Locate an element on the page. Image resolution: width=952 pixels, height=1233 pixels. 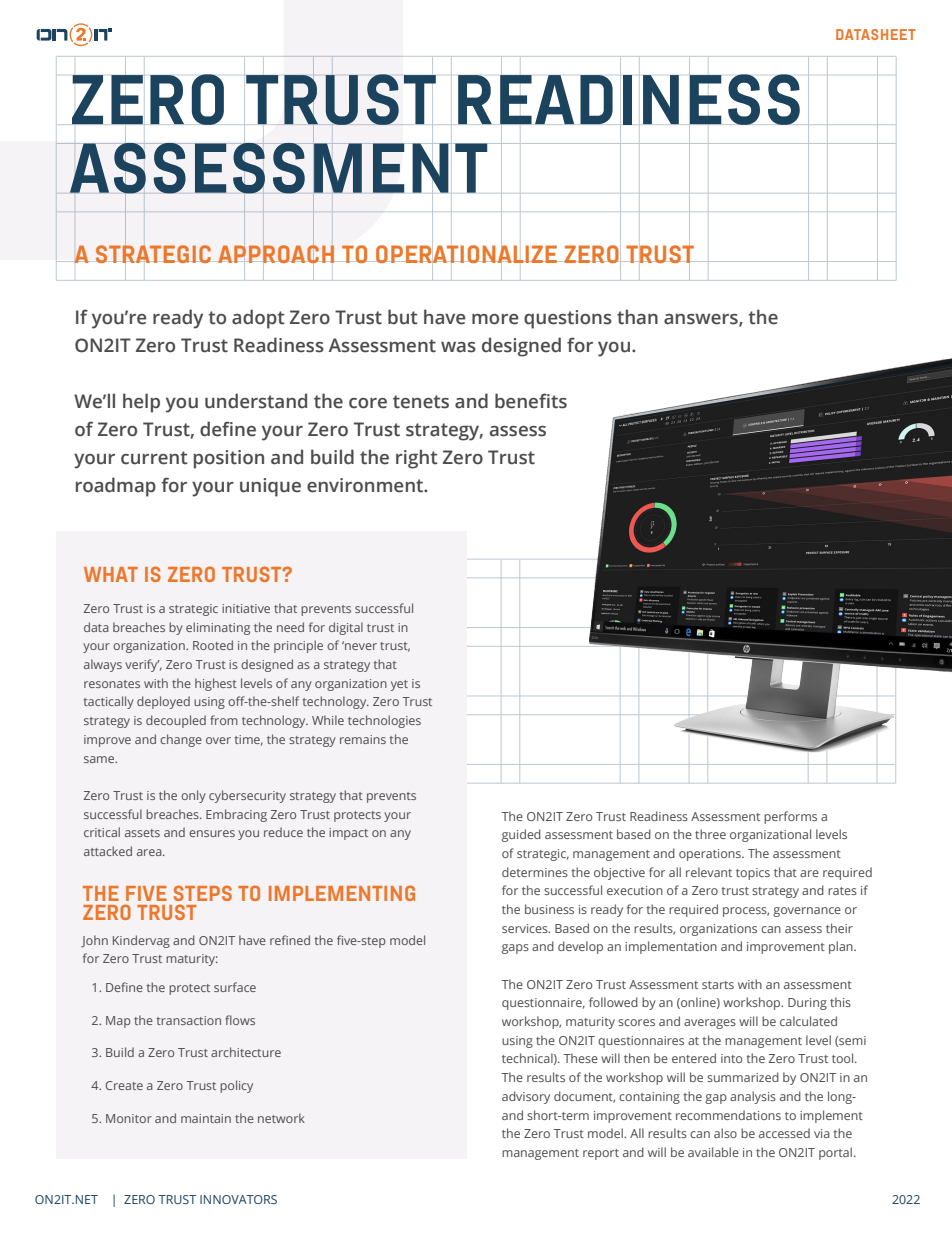
INNOVATORS is located at coordinates (238, 1199).
